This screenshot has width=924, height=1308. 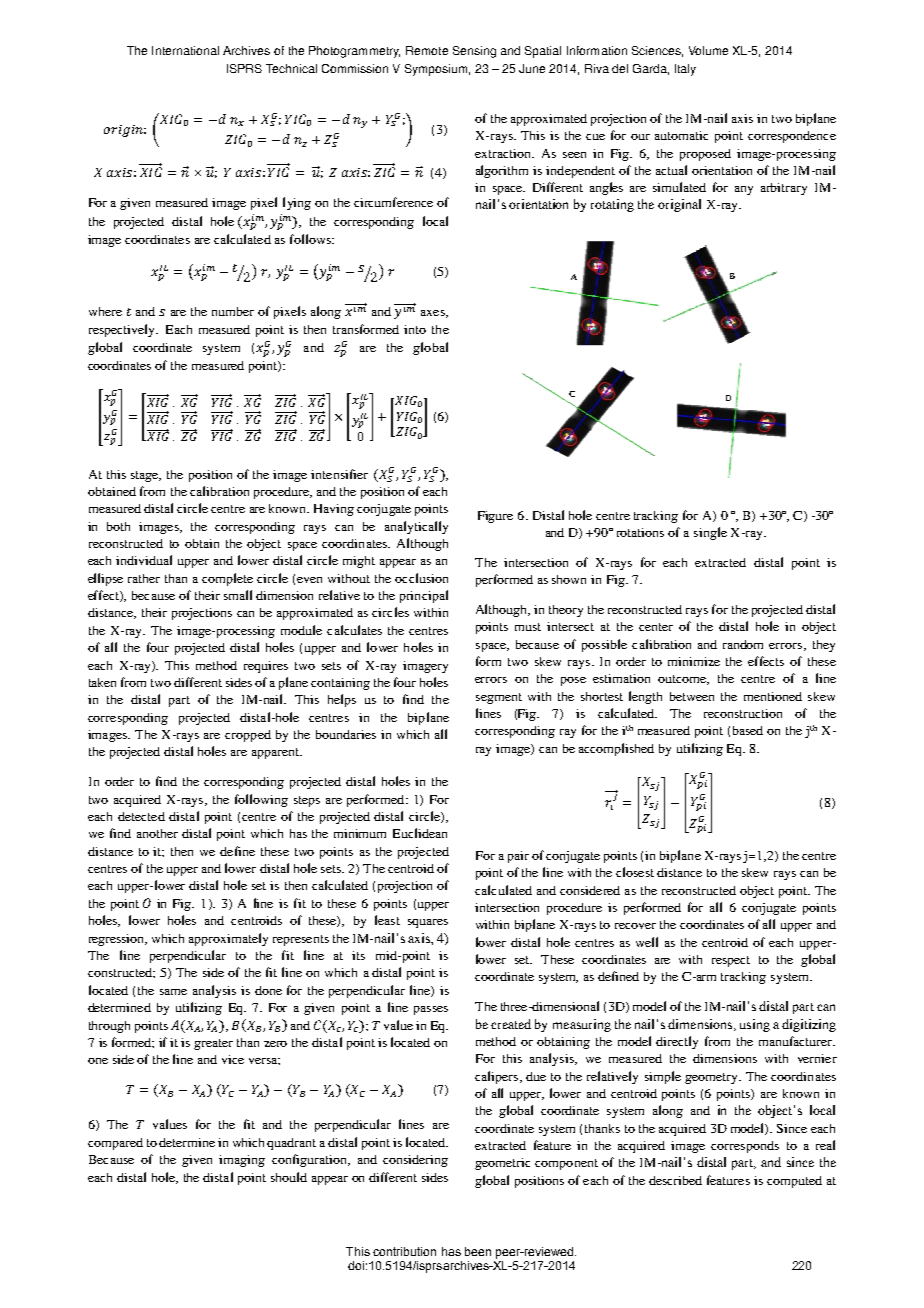 What do you see at coordinates (474, 52) in the screenshot?
I see `Sensing` at bounding box center [474, 52].
